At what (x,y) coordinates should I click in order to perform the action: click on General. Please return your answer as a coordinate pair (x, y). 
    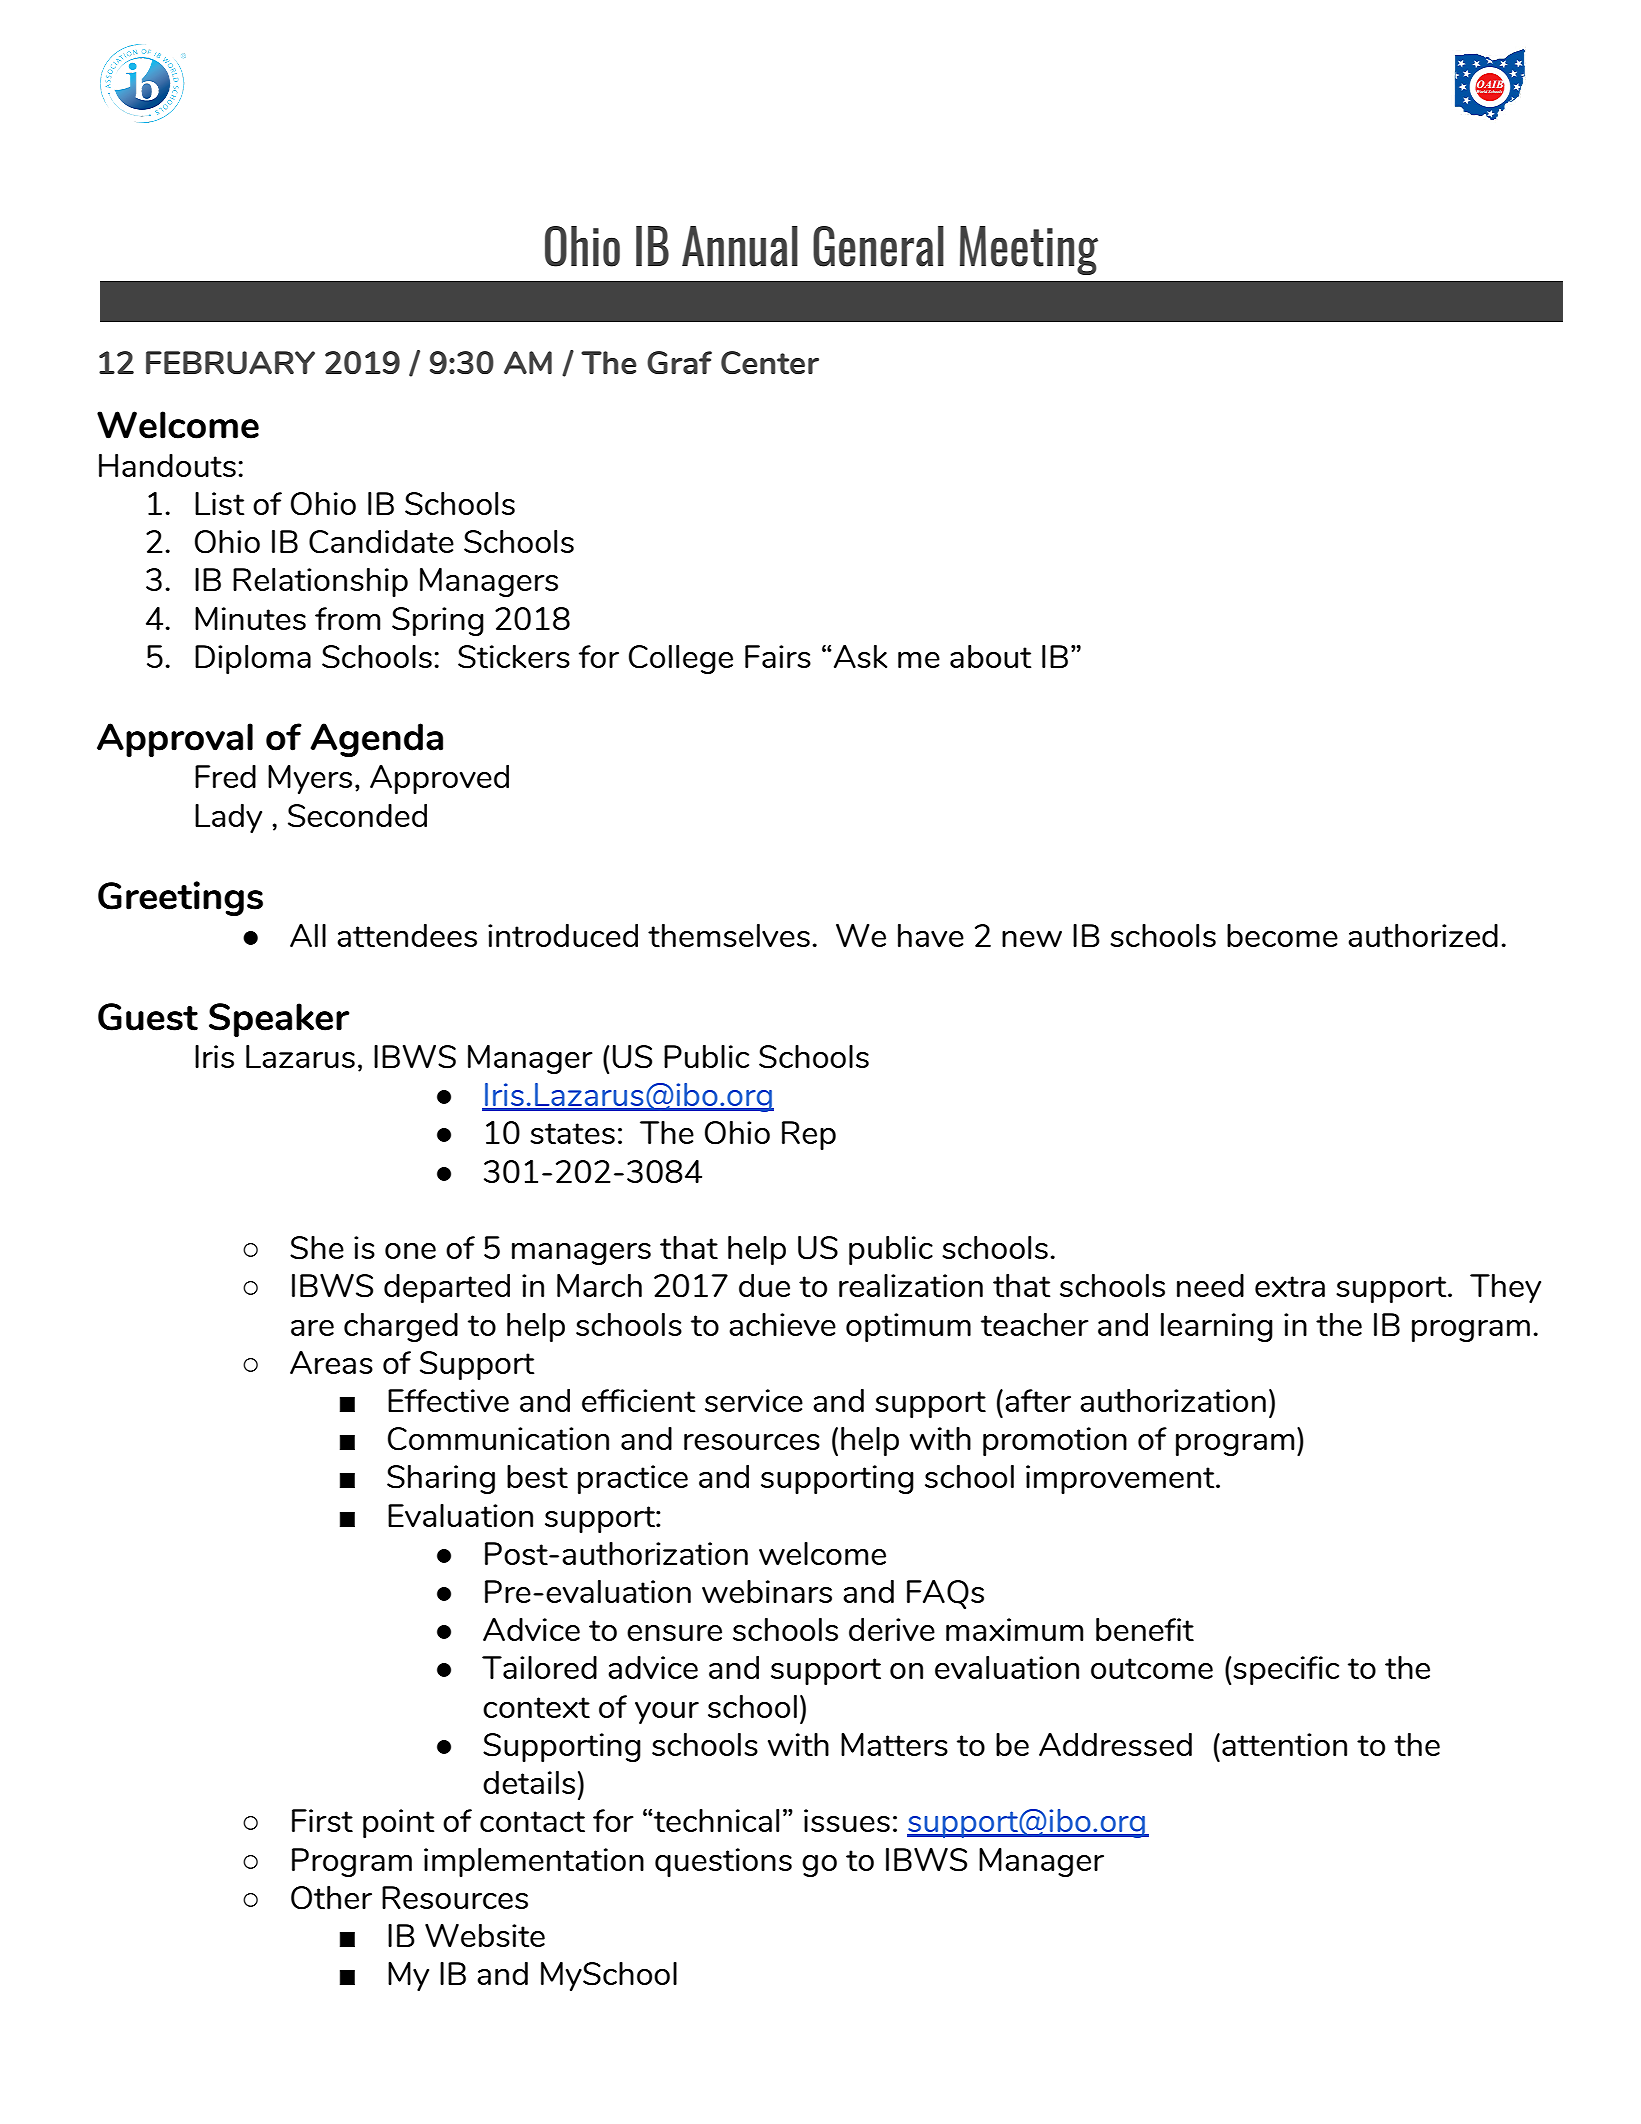
    Looking at the image, I should click on (878, 246).
